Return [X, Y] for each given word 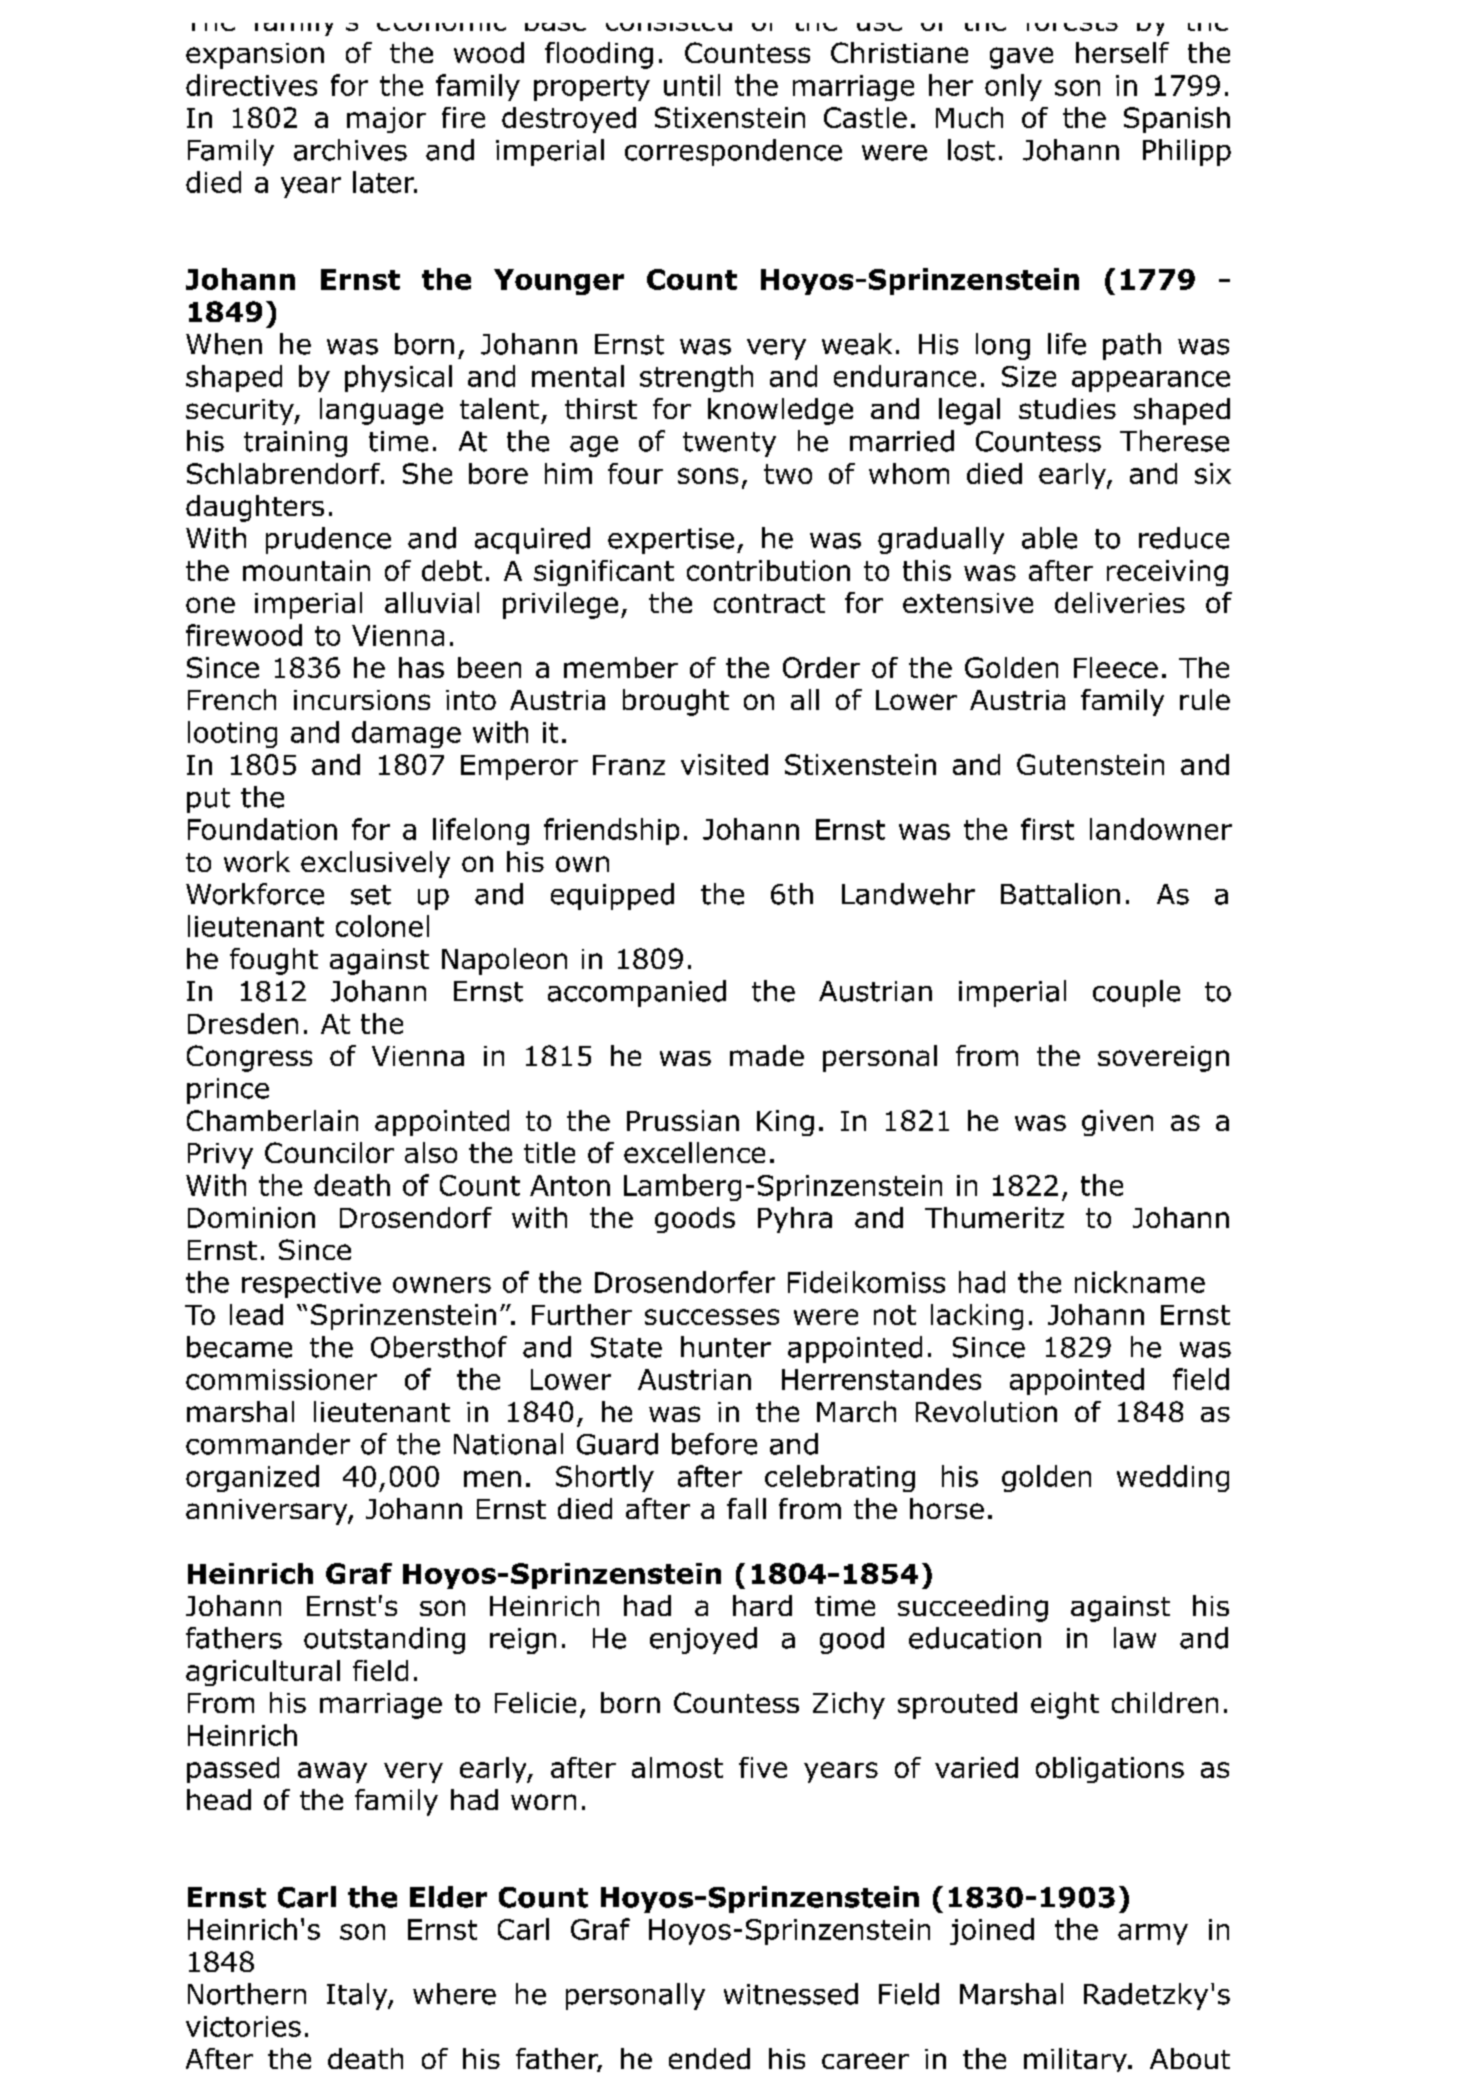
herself [1122, 52]
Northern [247, 1994]
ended [709, 2058]
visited [724, 764]
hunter [726, 1347]
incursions [362, 700]
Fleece [1116, 667]
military [1076, 2060]
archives [350, 150]
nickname [1140, 1282]
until [692, 85]
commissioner [281, 1379]
